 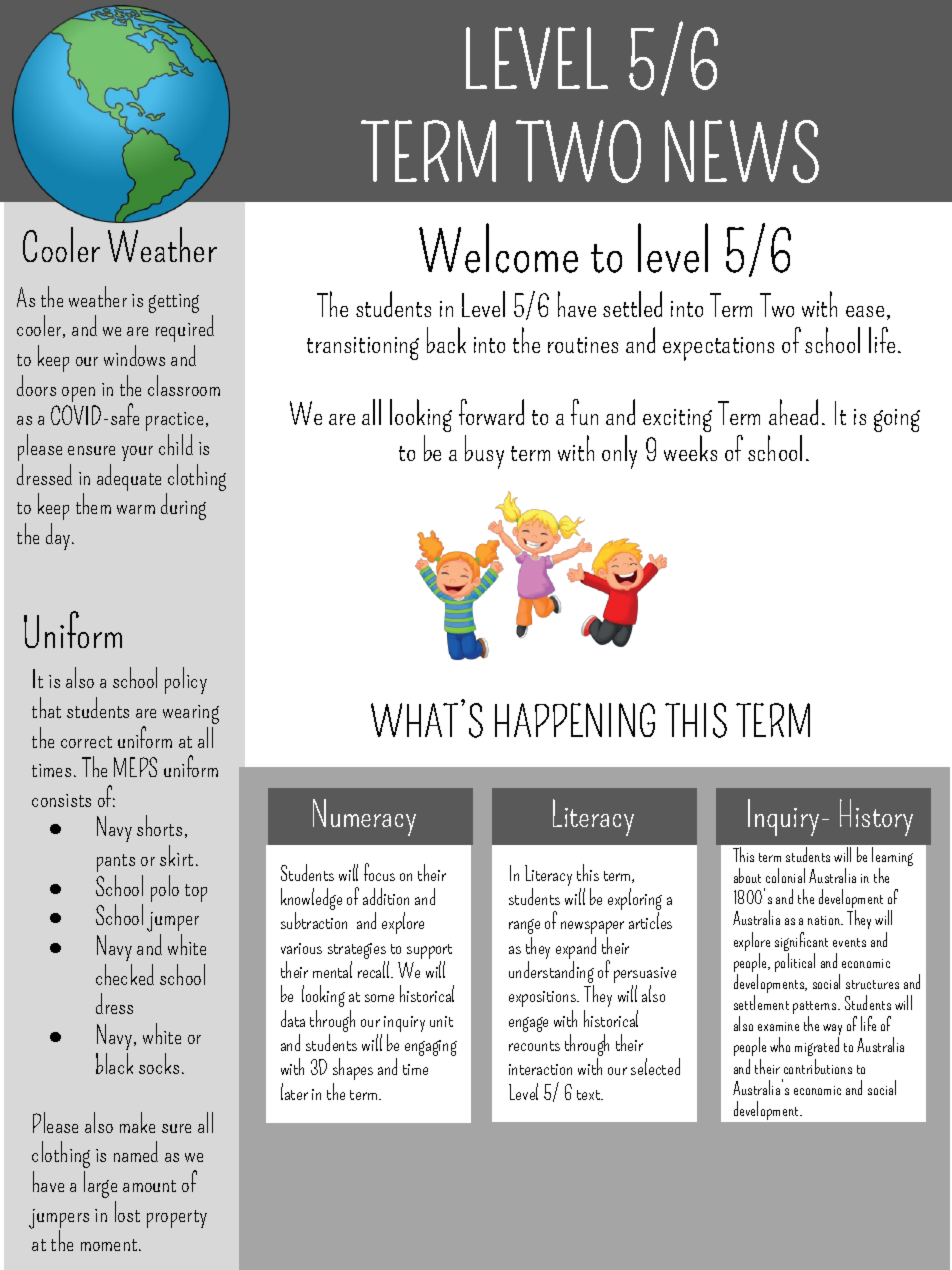 I want to click on HAPPENING, so click(x=575, y=720).
